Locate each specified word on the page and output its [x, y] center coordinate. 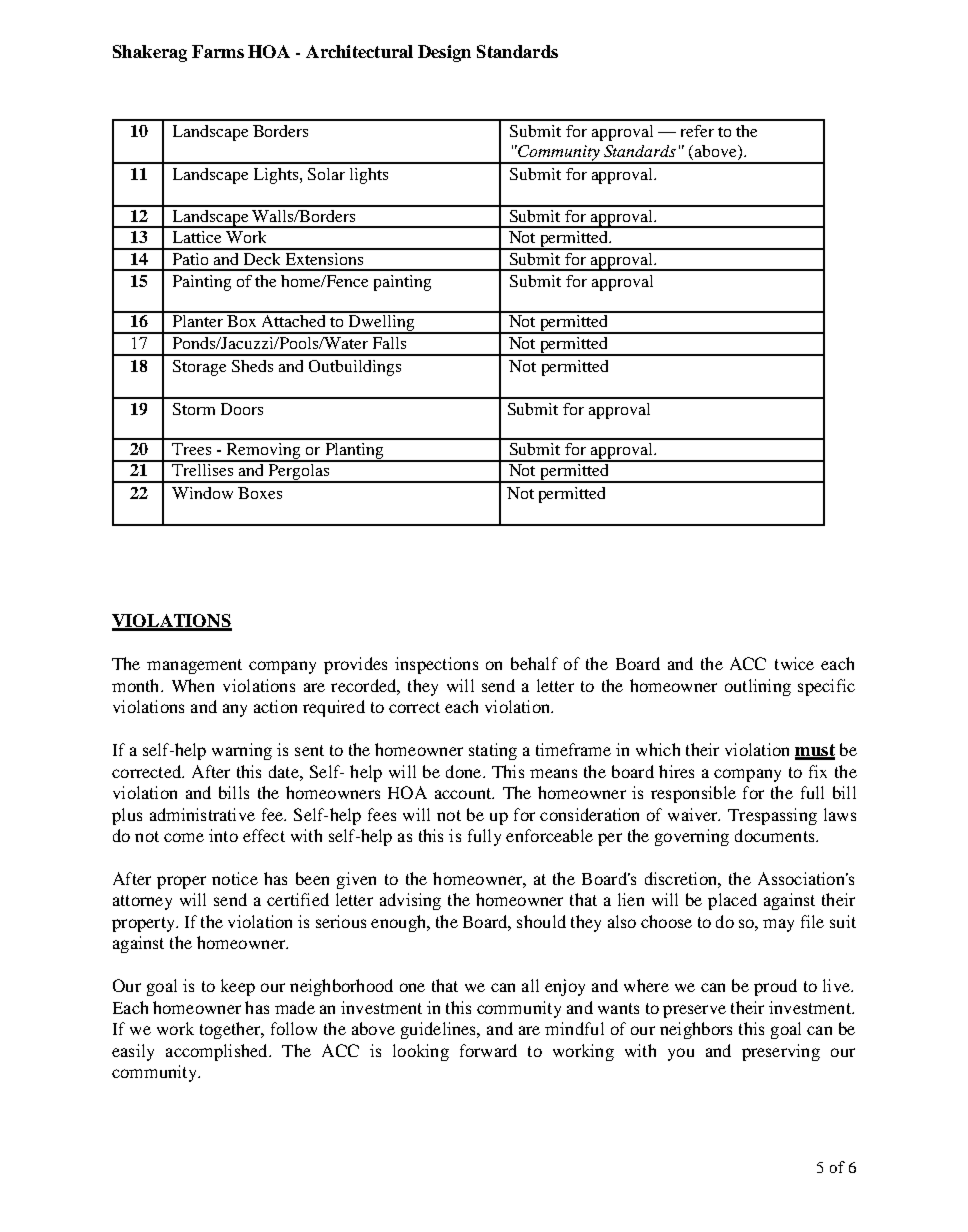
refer [697, 131]
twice [794, 663]
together [231, 1030]
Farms [218, 51]
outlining [758, 687]
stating [493, 751]
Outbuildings [355, 368]
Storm [194, 409]
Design [444, 53]
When [193, 685]
